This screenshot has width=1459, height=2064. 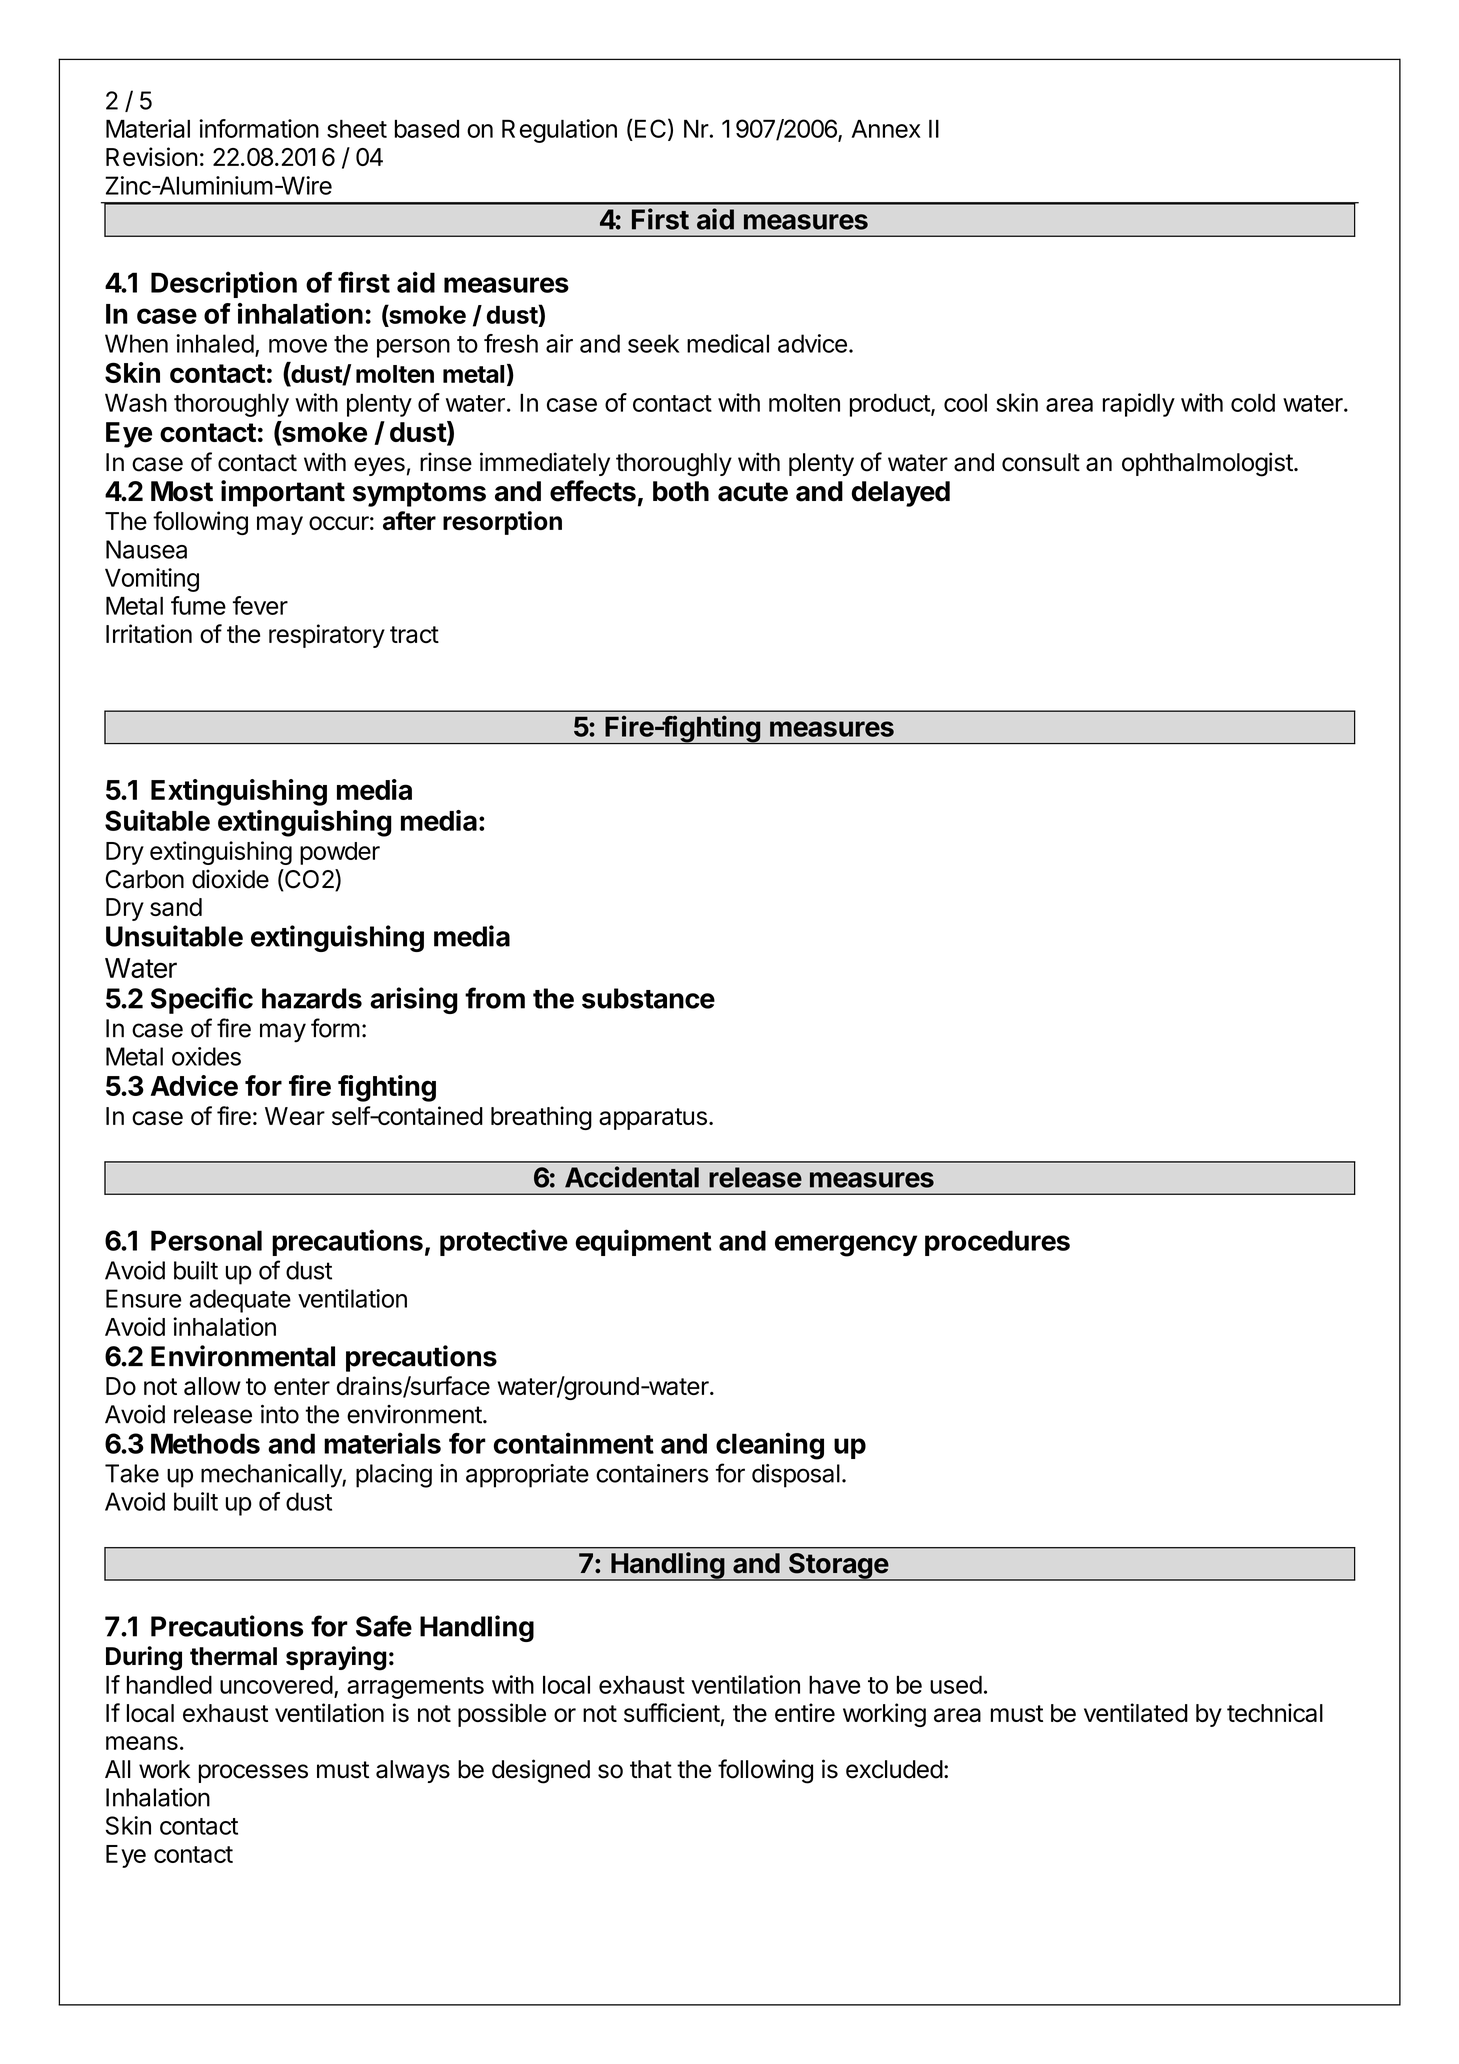 What do you see at coordinates (1136, 1713) in the screenshot?
I see `ventilated` at bounding box center [1136, 1713].
